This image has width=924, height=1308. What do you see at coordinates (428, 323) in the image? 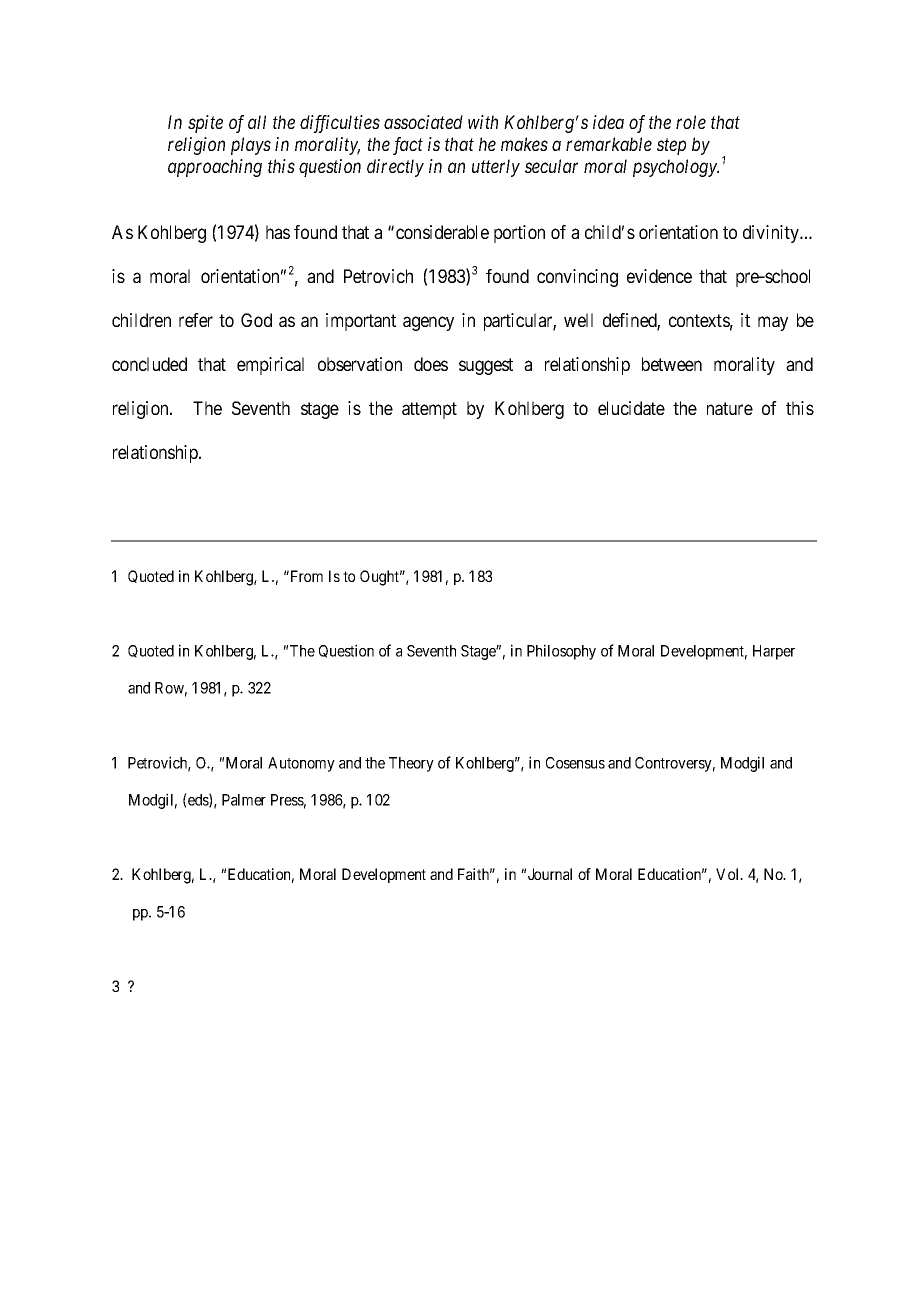
I see `agency` at bounding box center [428, 323].
